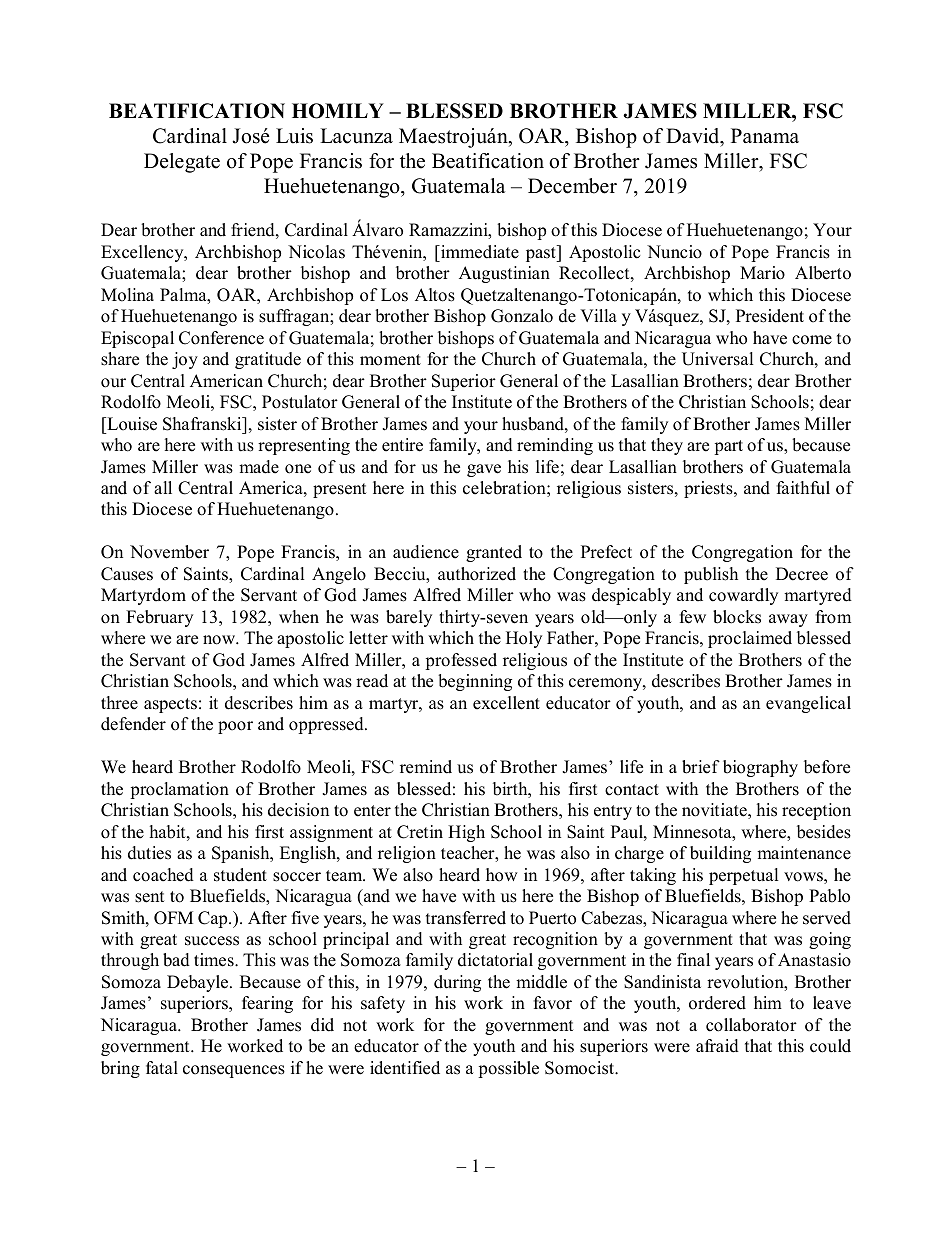 The image size is (952, 1233). I want to click on gave, so click(484, 470).
